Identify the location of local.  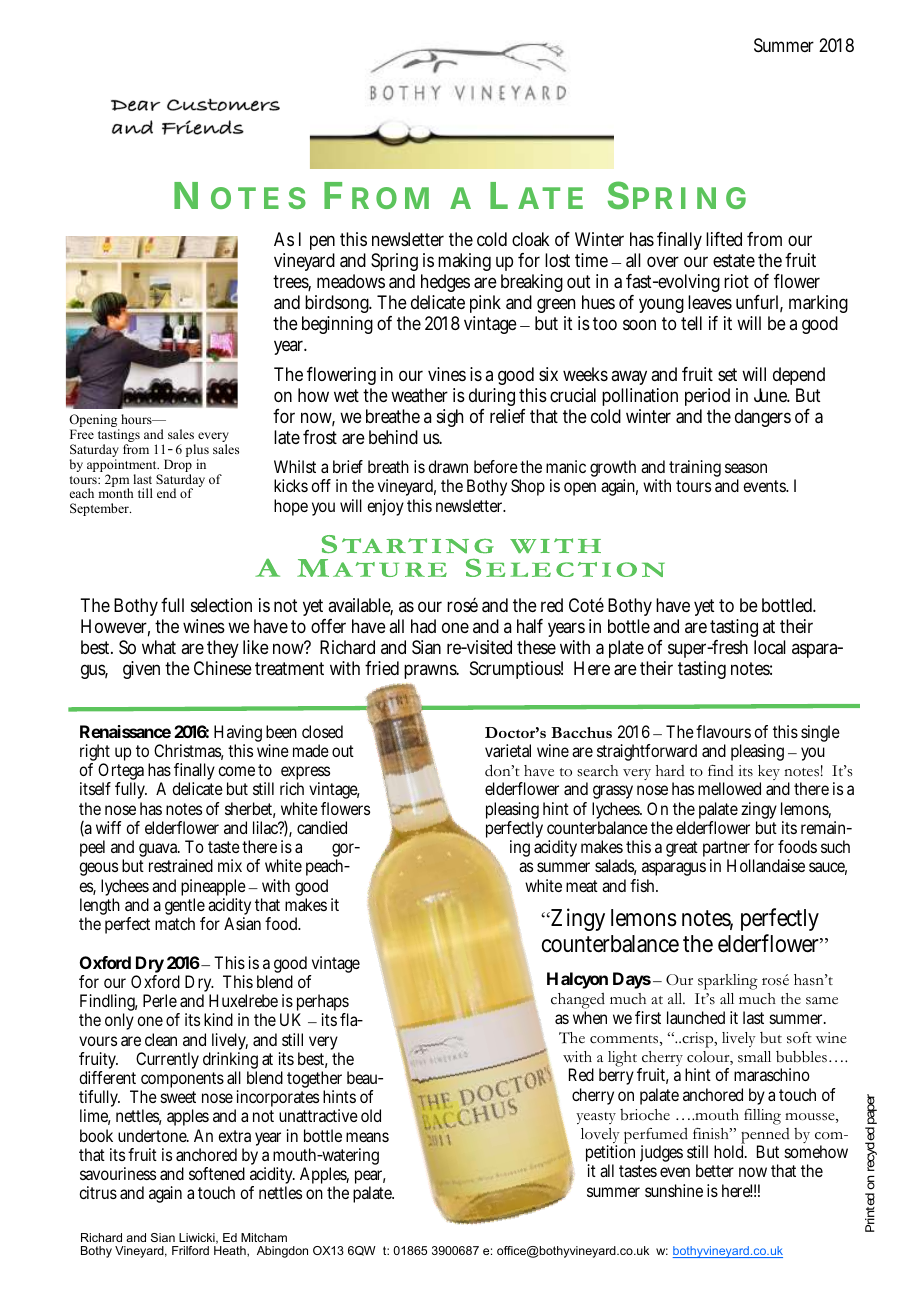
(770, 647).
